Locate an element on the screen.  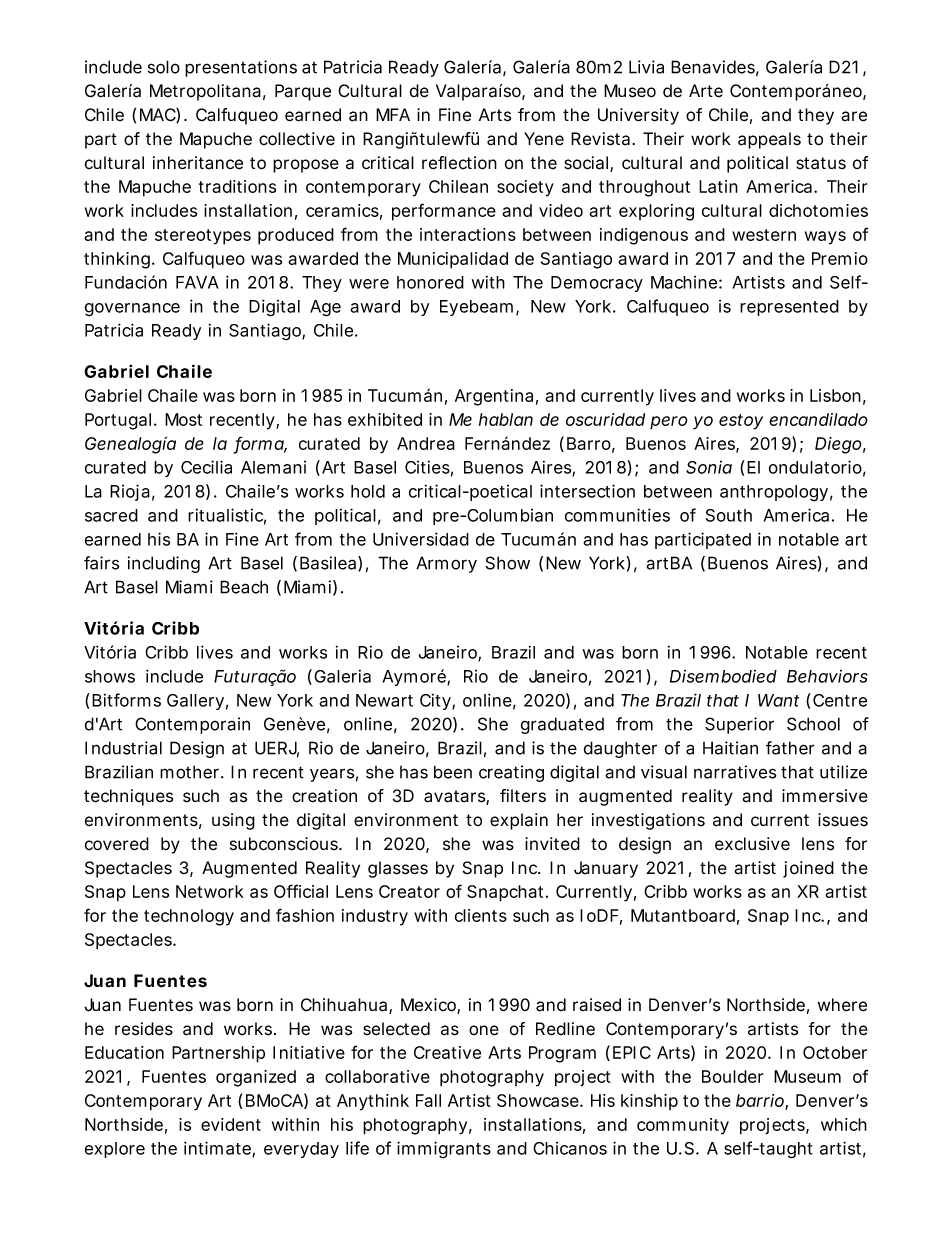
appeals is located at coordinates (769, 140).
